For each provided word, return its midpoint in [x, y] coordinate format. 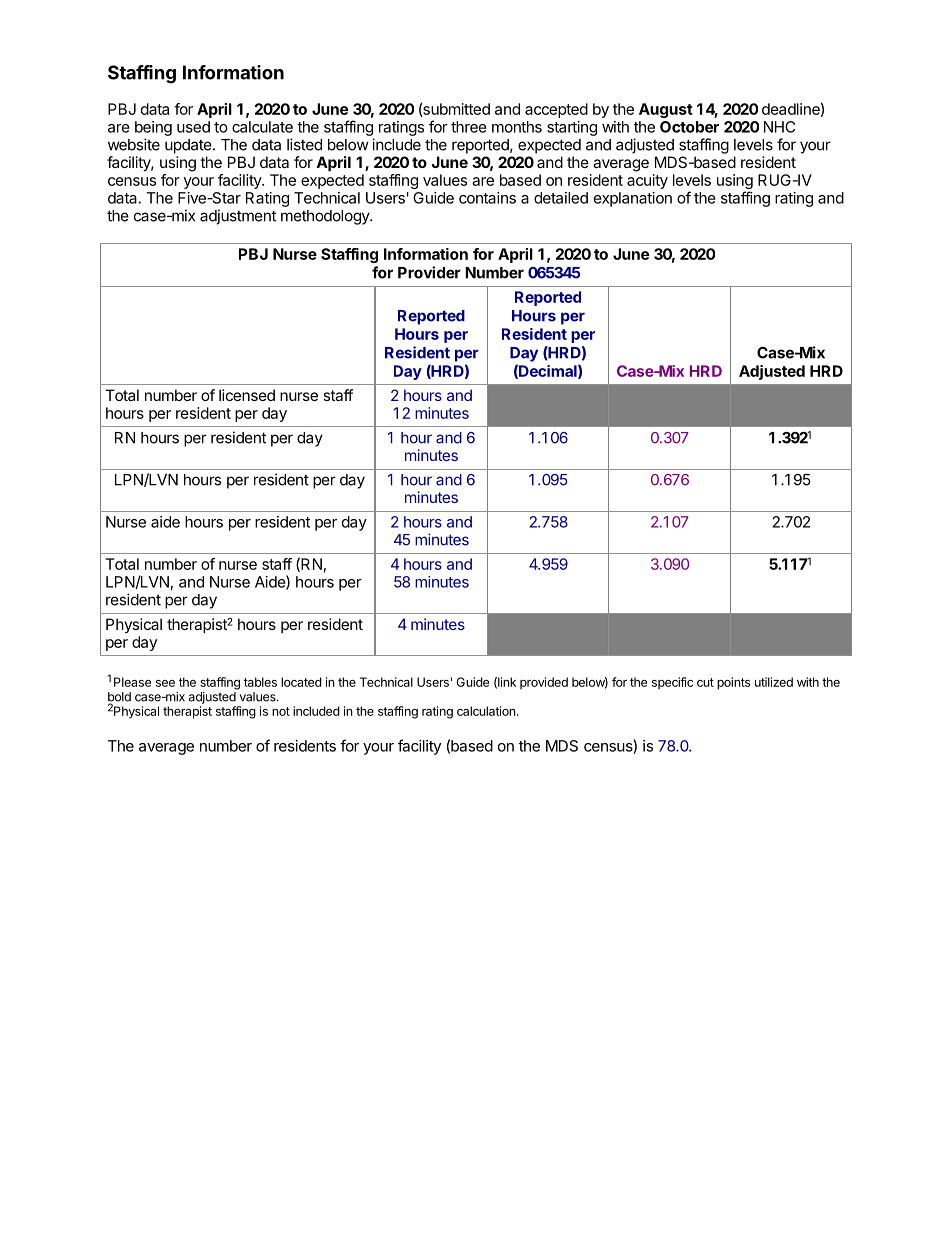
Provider [429, 272]
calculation [486, 711]
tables [260, 682]
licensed [247, 395]
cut [705, 682]
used [193, 127]
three [469, 127]
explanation [633, 199]
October [689, 127]
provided [544, 683]
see [165, 683]
